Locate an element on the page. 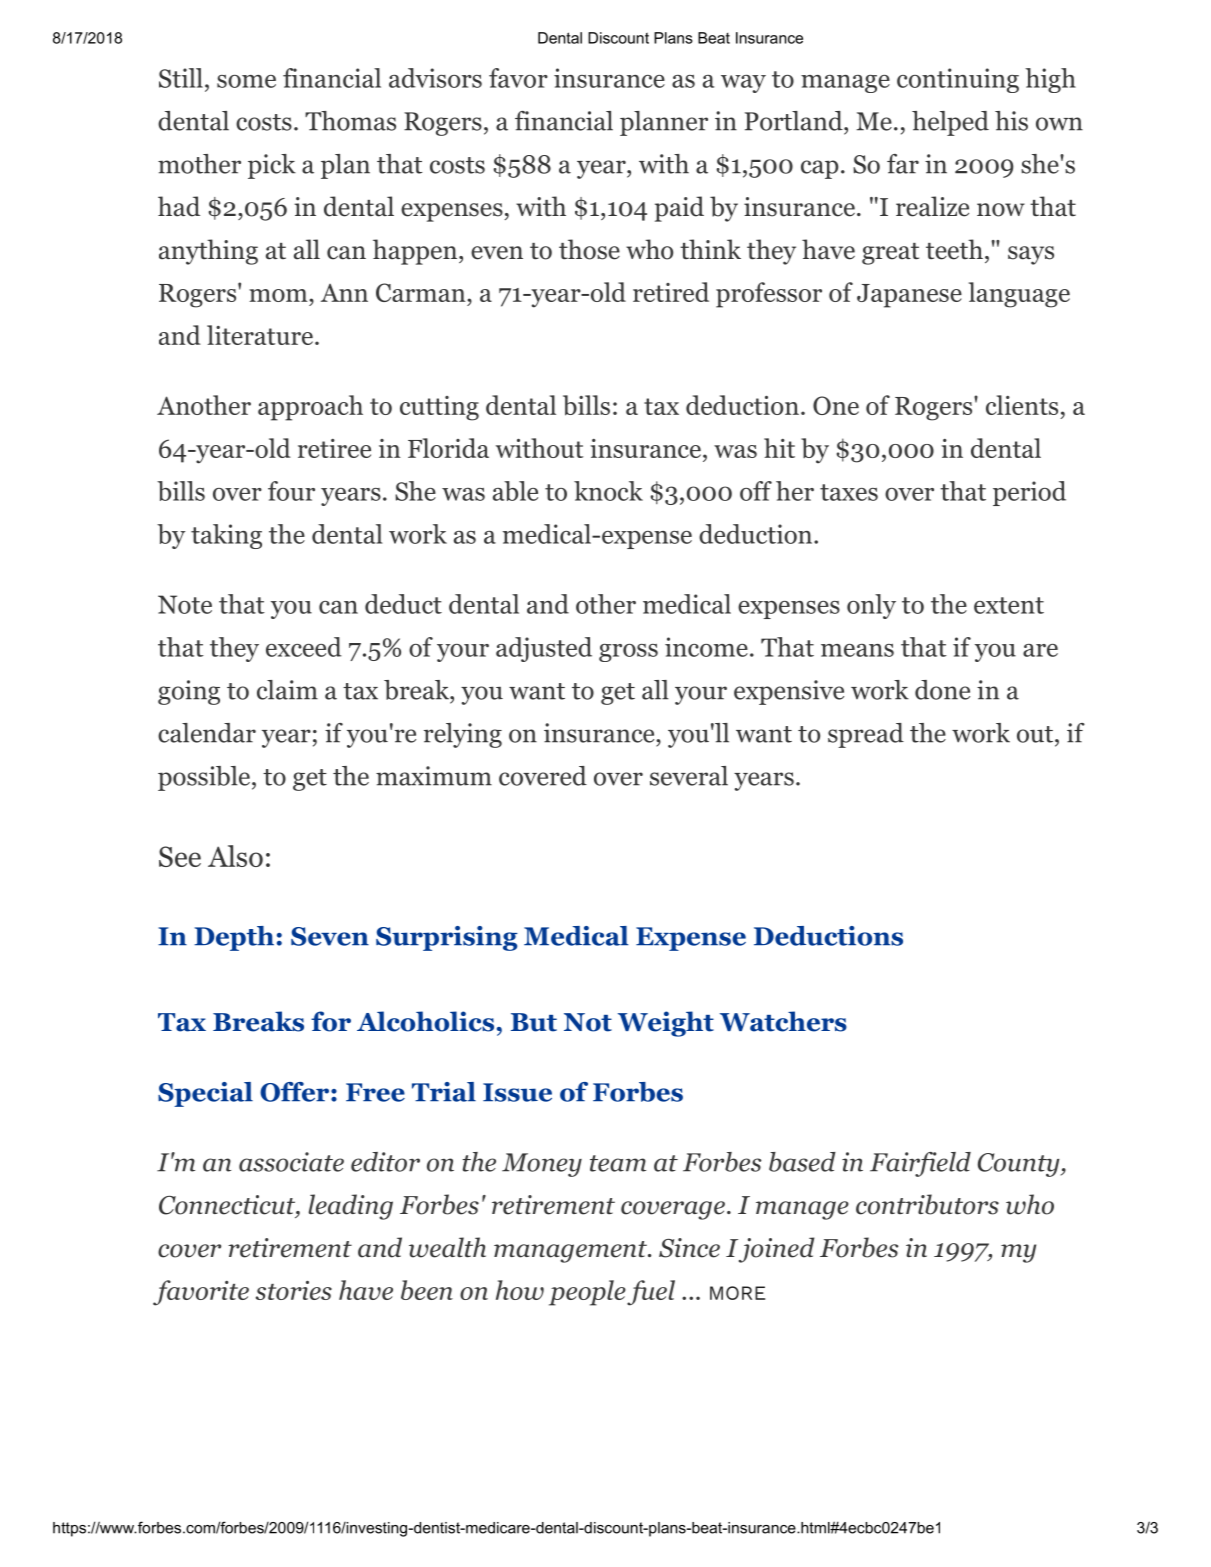 The width and height of the image is (1211, 1567). claim is located at coordinates (287, 690).
